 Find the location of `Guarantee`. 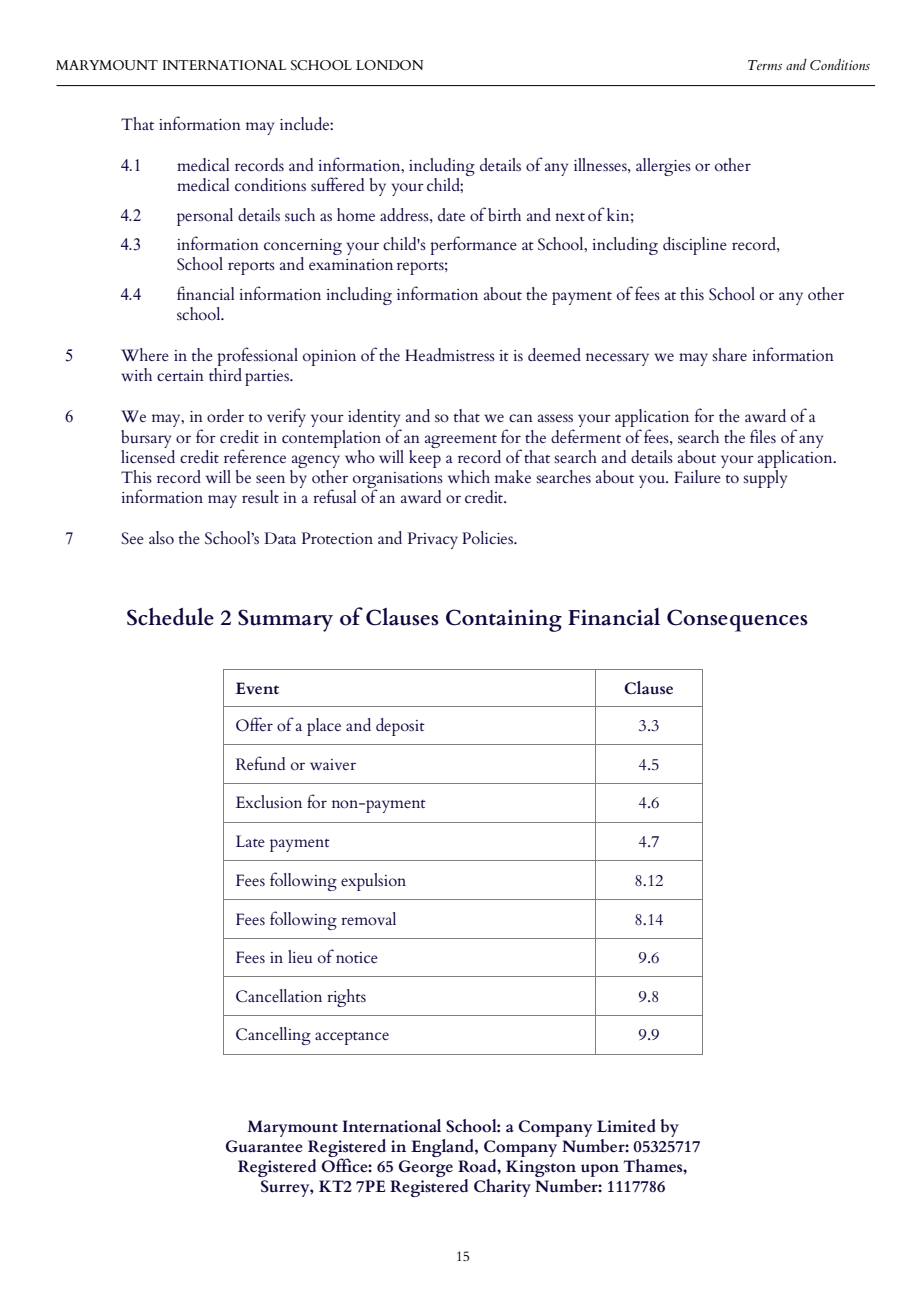

Guarantee is located at coordinates (264, 1146).
